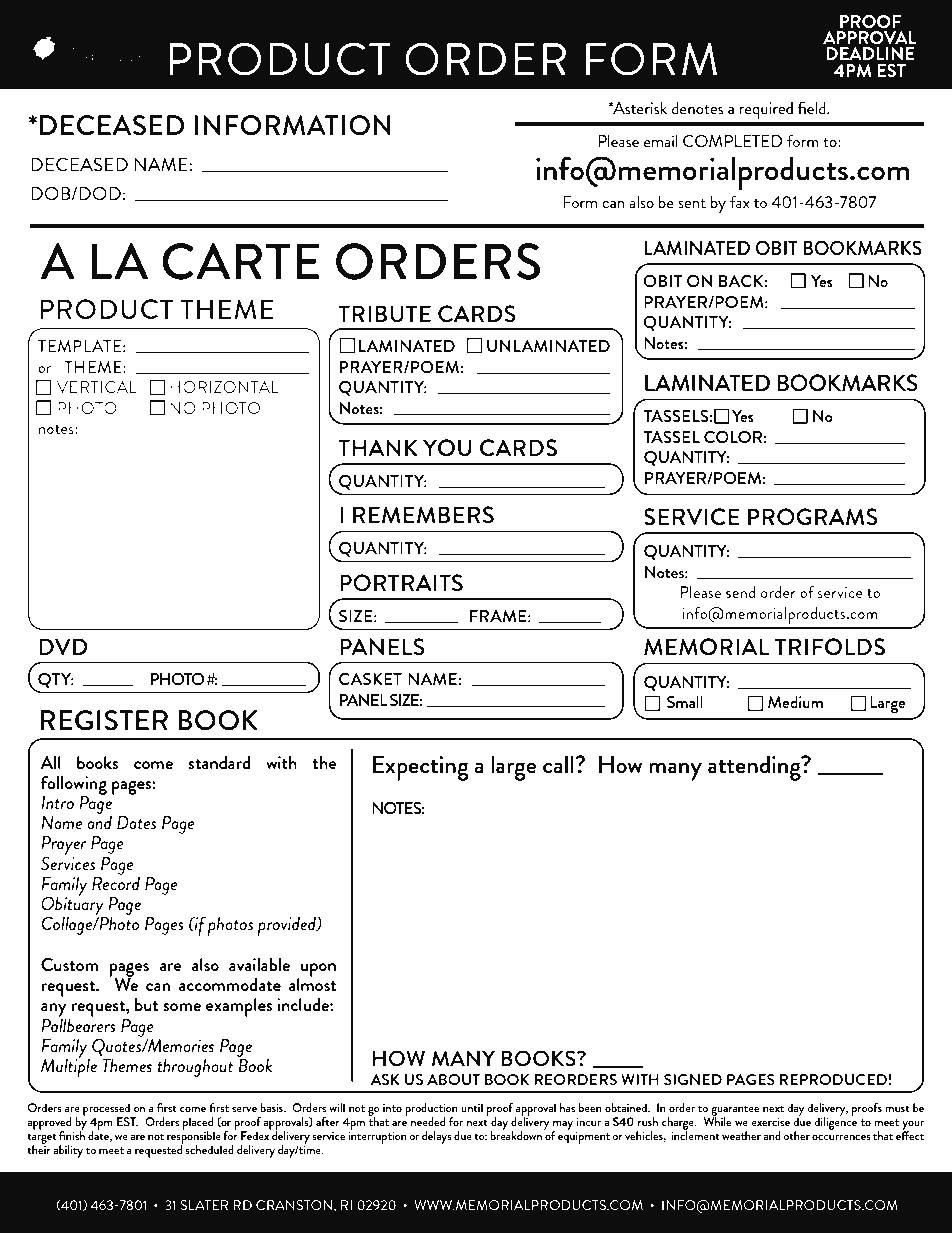 The image size is (952, 1233). I want to click on CARTE, so click(240, 261).
